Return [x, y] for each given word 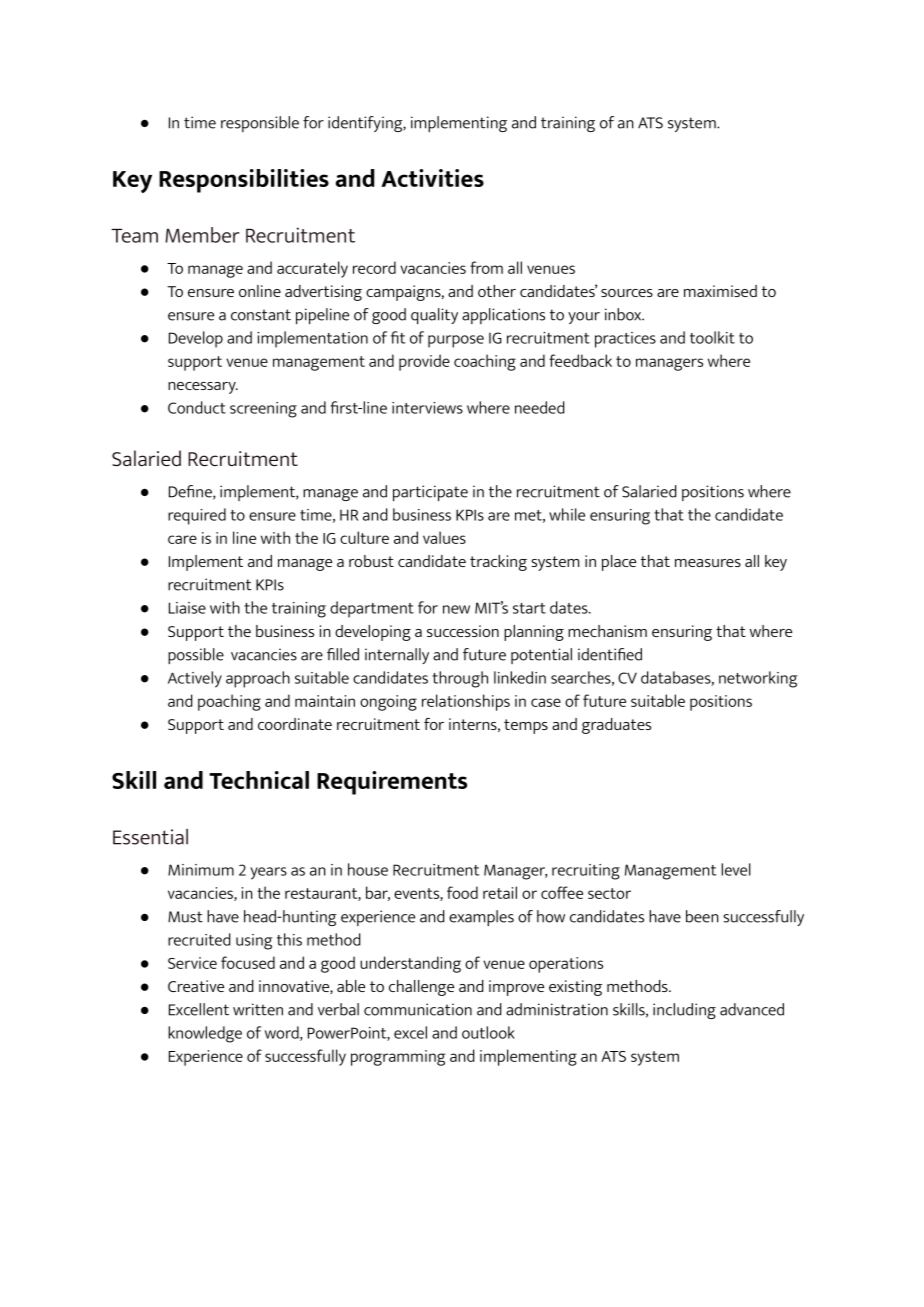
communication [418, 1009]
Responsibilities [244, 181]
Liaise [187, 608]
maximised [720, 291]
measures [708, 563]
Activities [432, 178]
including [684, 1011]
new [456, 609]
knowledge [205, 1034]
